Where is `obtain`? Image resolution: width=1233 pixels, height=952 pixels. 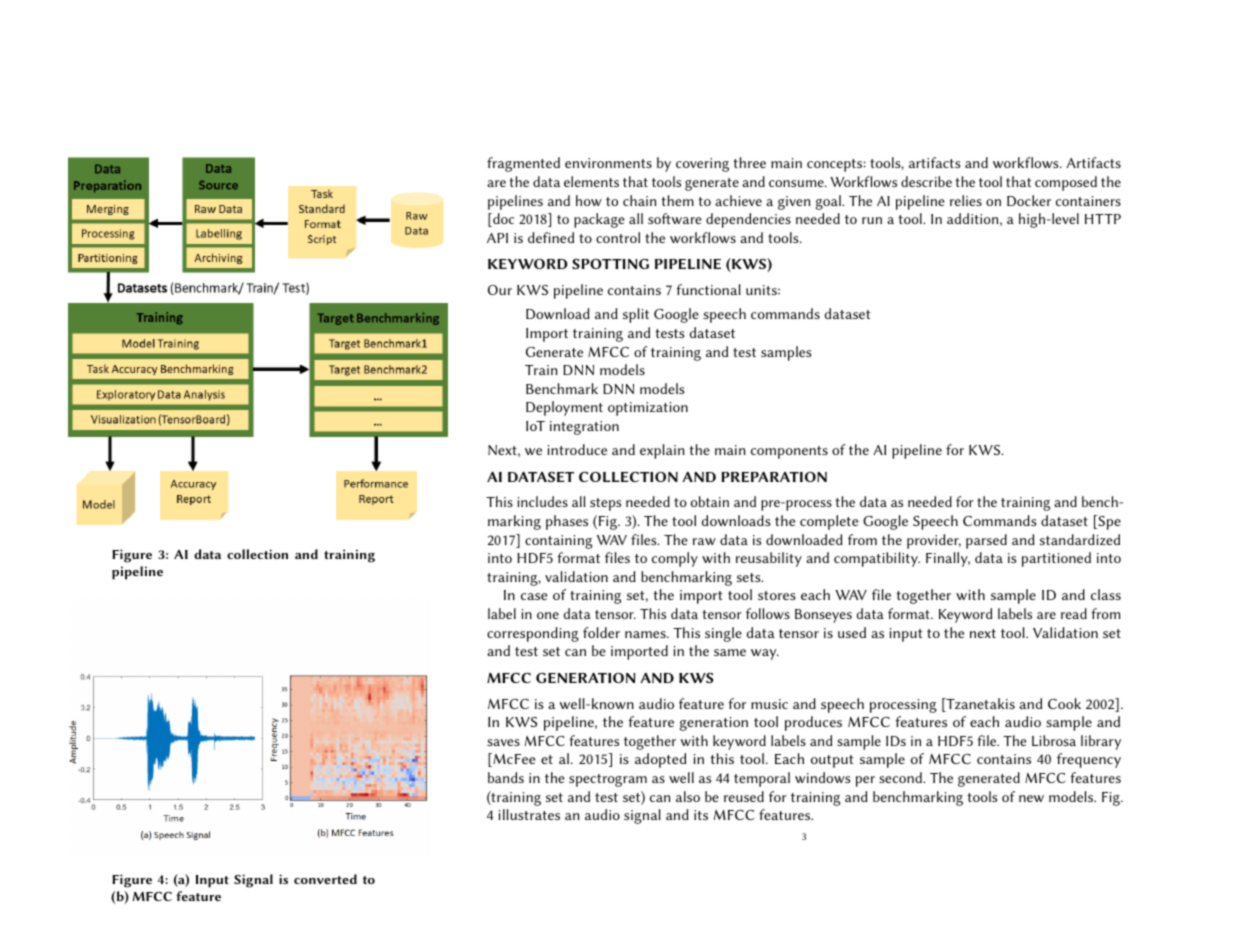
obtain is located at coordinates (710, 501).
